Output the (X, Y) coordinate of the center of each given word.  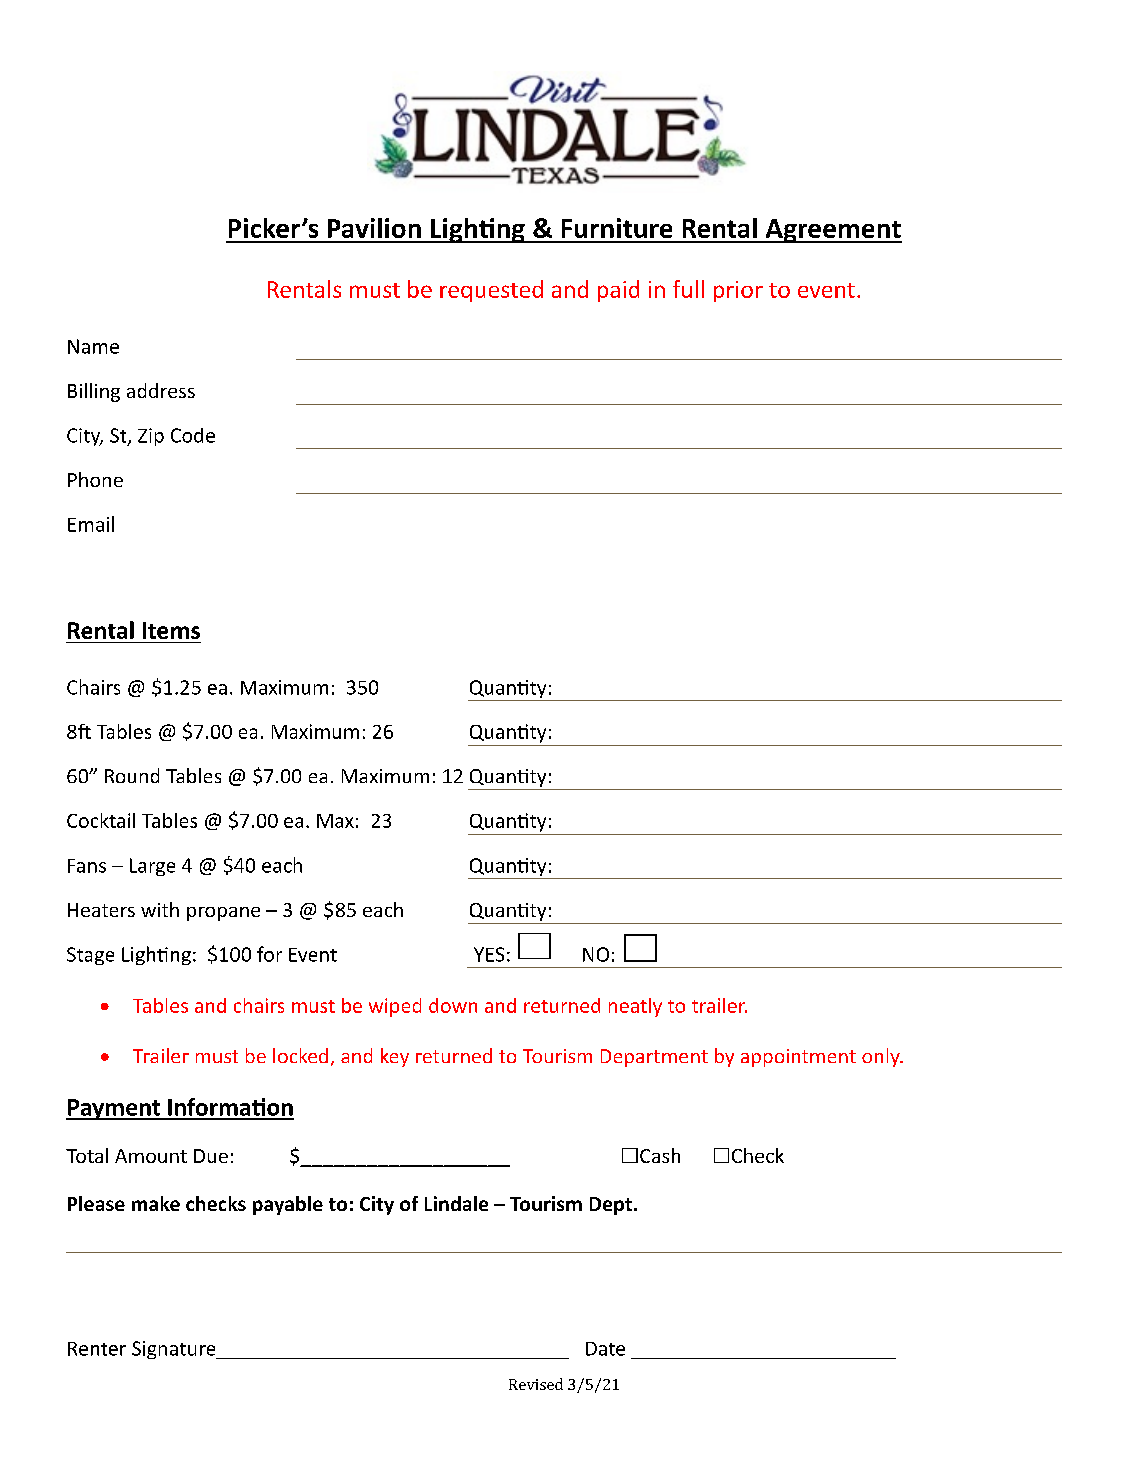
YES (489, 954)
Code (193, 435)
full (688, 289)
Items (171, 630)
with (160, 909)
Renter (97, 1349)
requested (491, 291)
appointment (798, 1058)
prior (738, 291)
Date (605, 1349)
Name (93, 346)
